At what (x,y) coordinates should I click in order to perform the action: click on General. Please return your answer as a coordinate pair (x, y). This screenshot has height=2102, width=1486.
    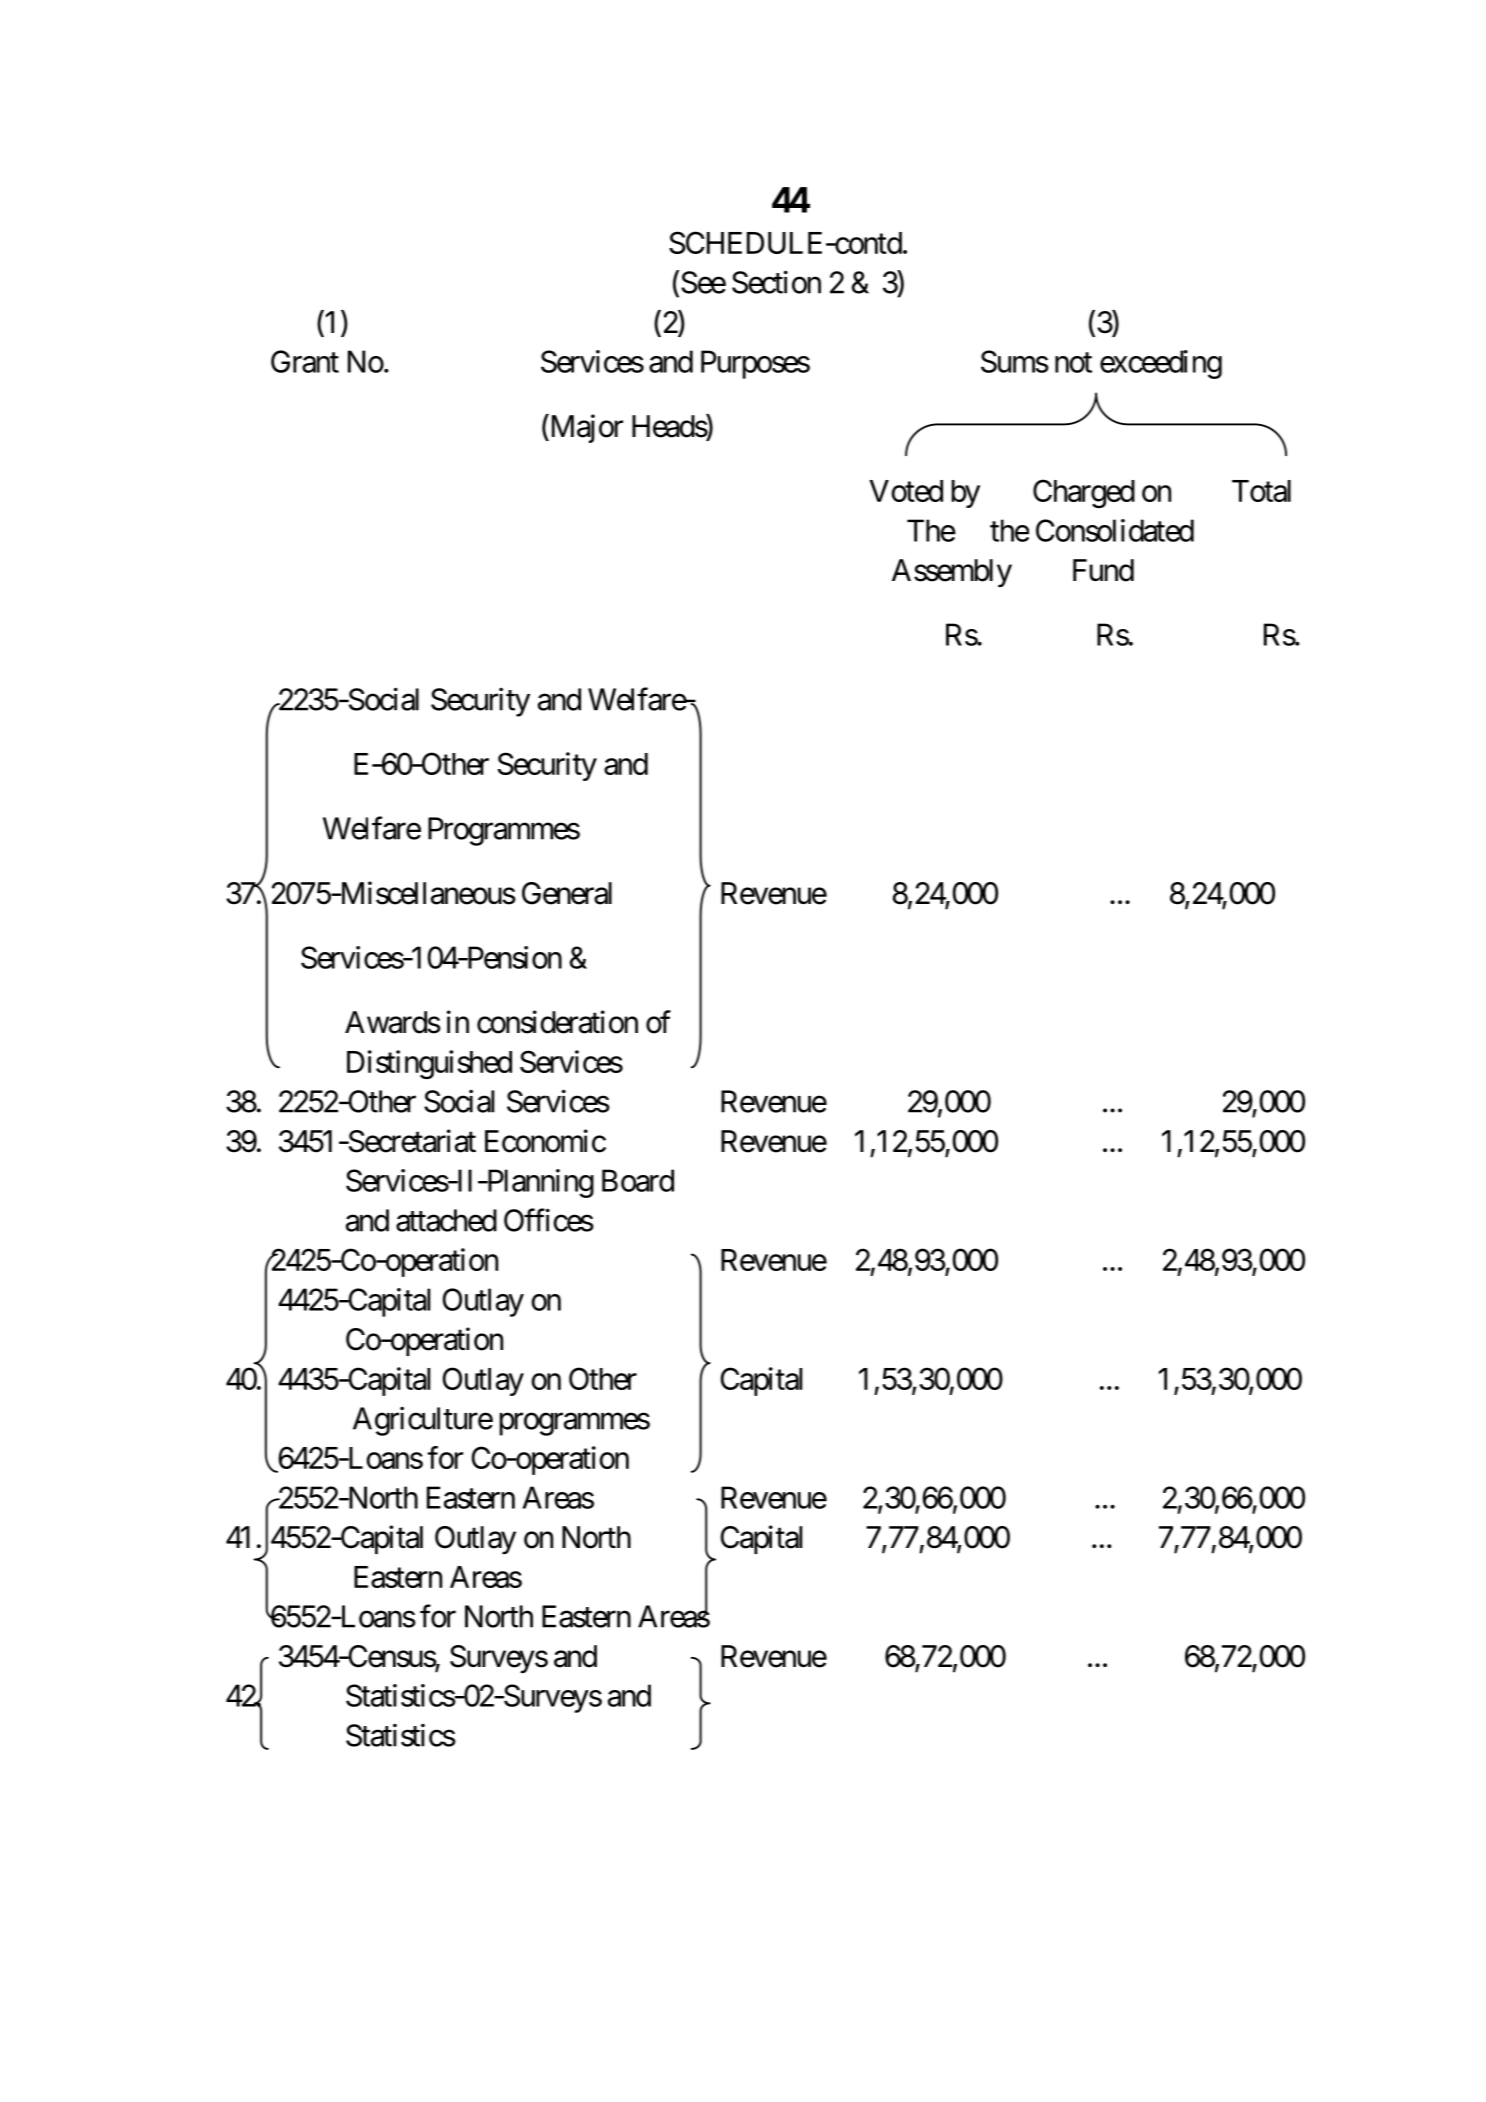
    Looking at the image, I should click on (567, 893).
